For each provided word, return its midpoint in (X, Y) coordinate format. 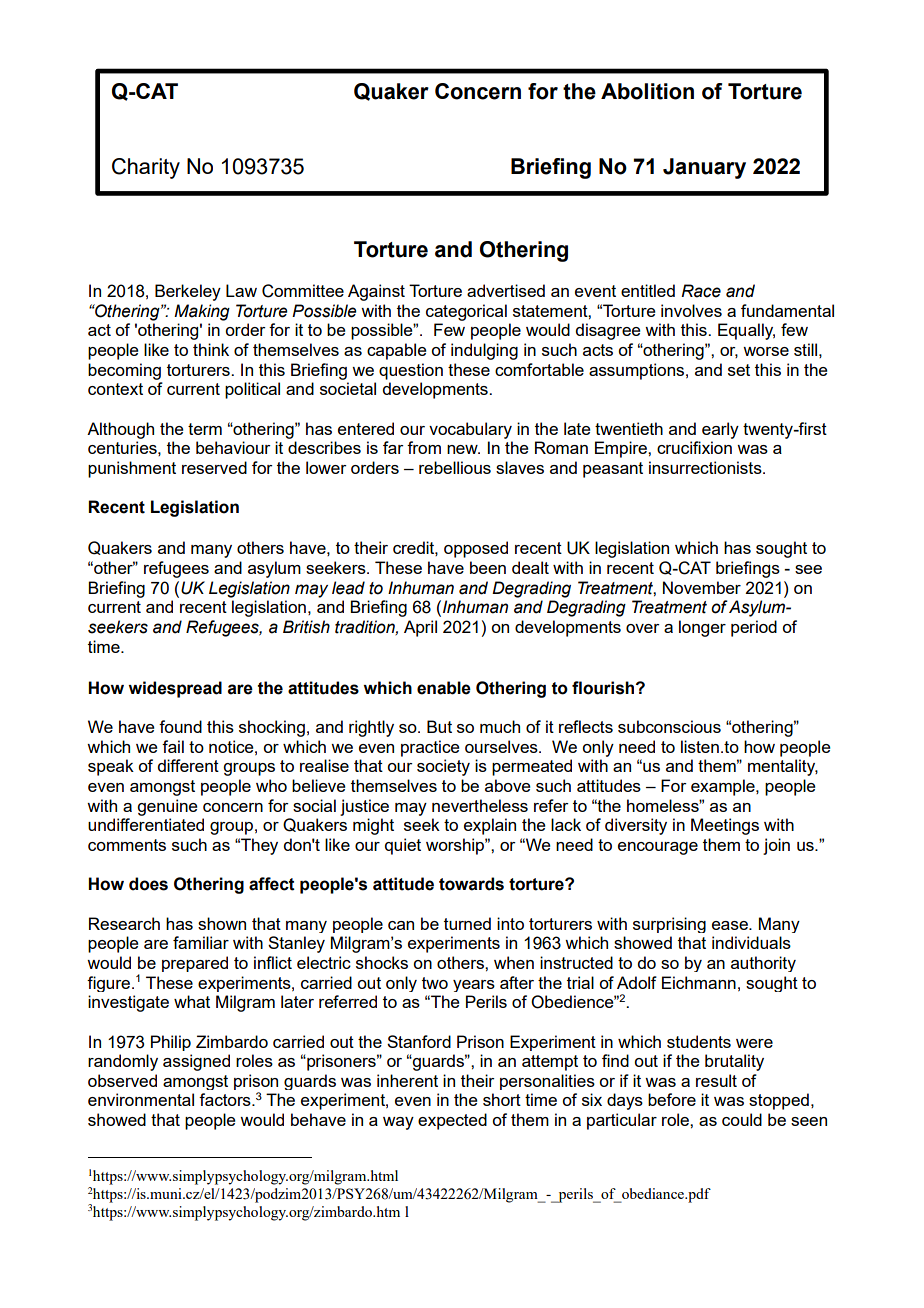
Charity (146, 168)
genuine (167, 807)
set (739, 370)
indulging (484, 351)
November (702, 587)
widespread (175, 689)
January (704, 168)
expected (452, 1121)
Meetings (725, 826)
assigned (196, 1062)
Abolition (647, 91)
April (420, 628)
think (211, 349)
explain (490, 826)
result (716, 1080)
